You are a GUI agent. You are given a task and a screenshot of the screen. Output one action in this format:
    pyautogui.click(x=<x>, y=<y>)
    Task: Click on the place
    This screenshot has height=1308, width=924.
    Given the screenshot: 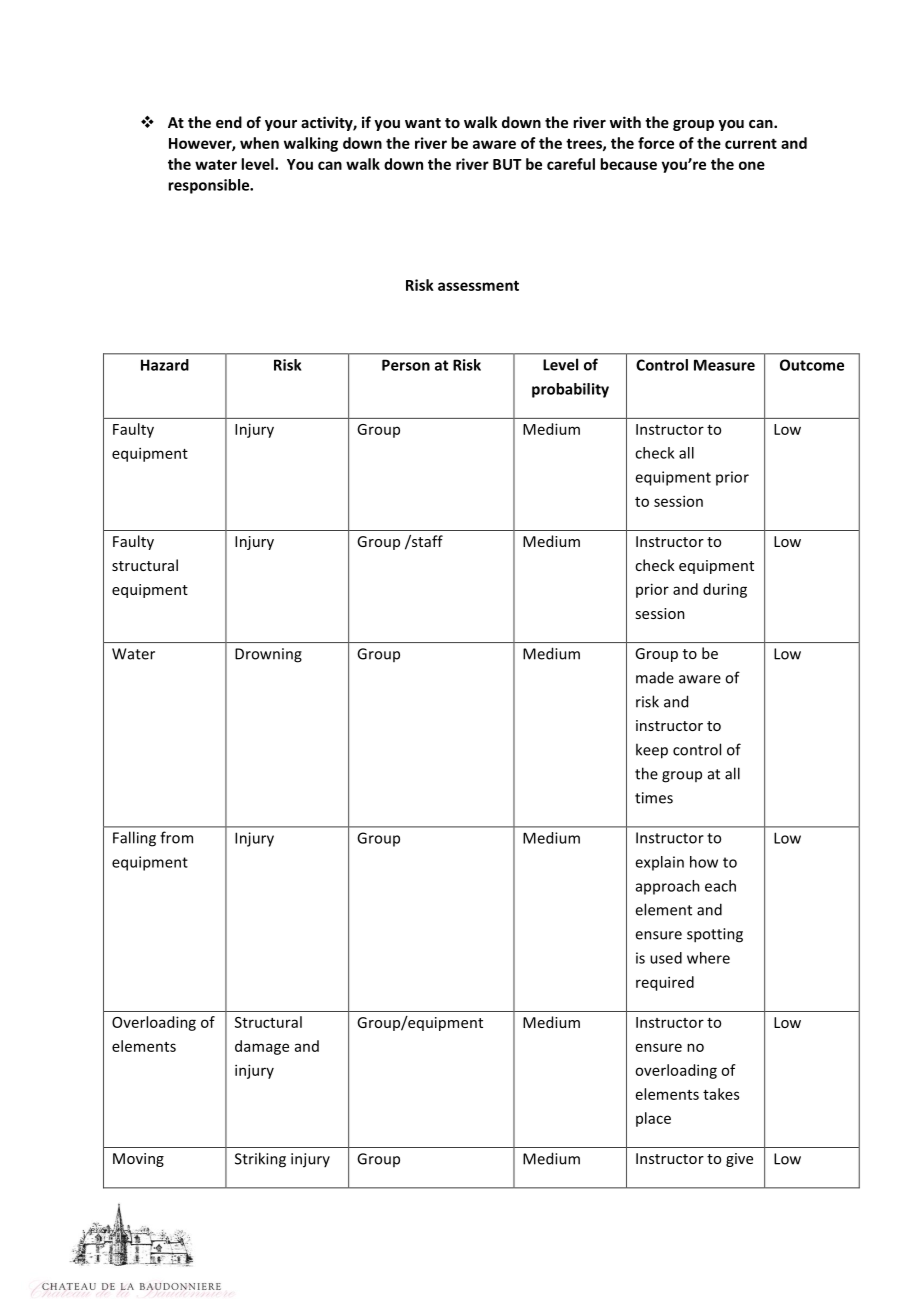 What is the action you would take?
    pyautogui.click(x=653, y=1119)
